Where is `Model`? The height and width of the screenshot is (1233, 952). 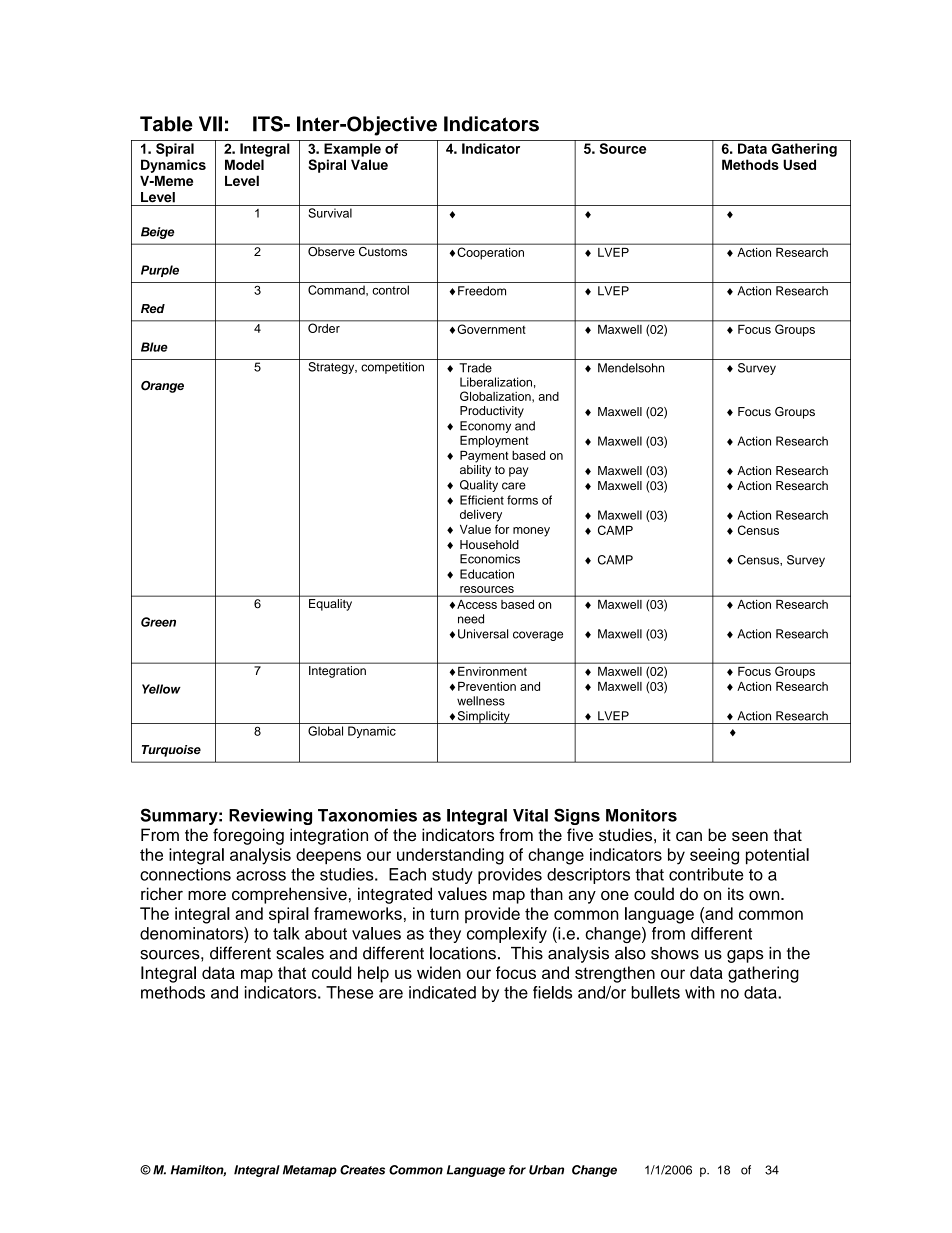 Model is located at coordinates (244, 164).
